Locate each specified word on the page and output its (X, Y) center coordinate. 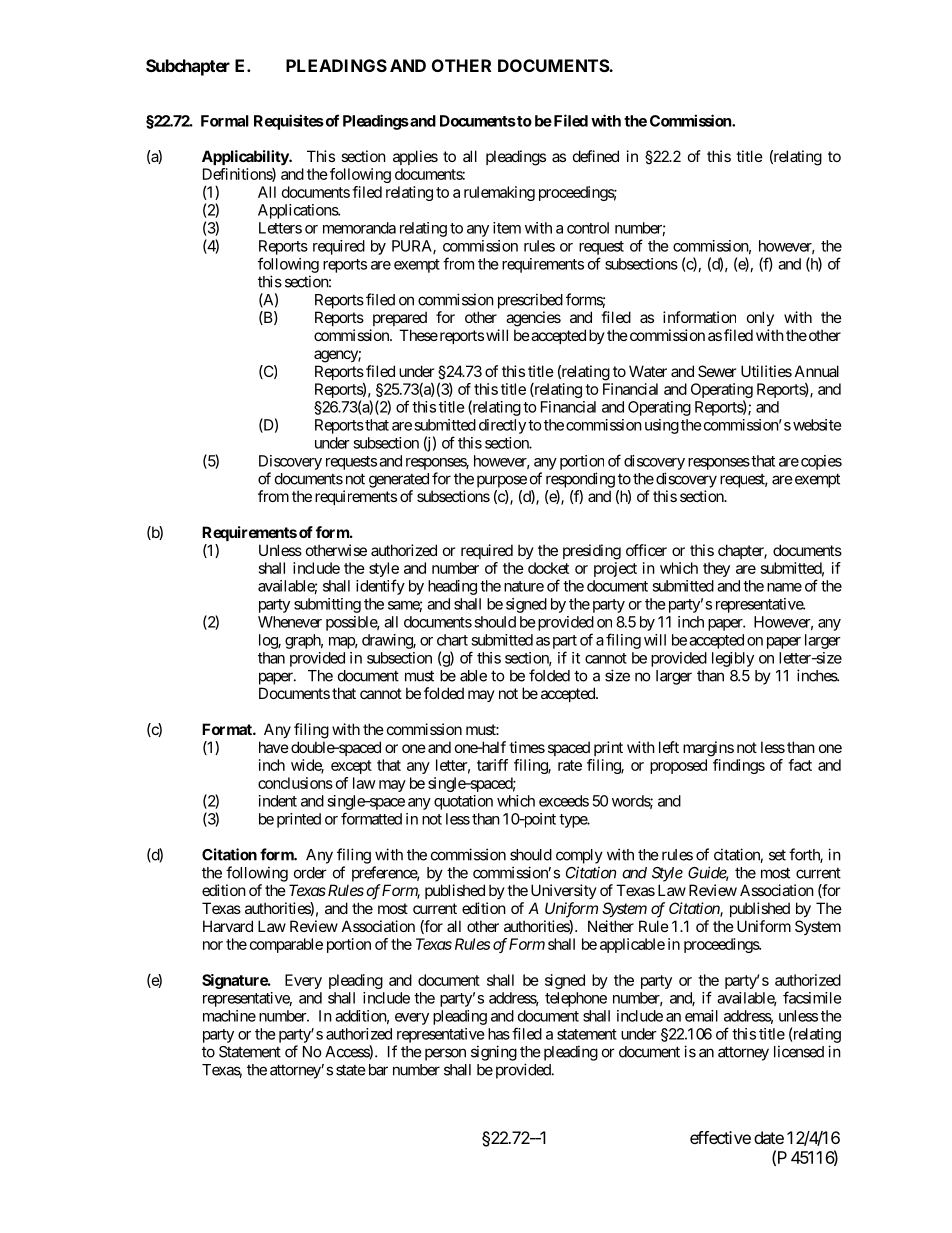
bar (376, 1070)
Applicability (246, 157)
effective (720, 1137)
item (507, 228)
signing (494, 1053)
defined (596, 156)
